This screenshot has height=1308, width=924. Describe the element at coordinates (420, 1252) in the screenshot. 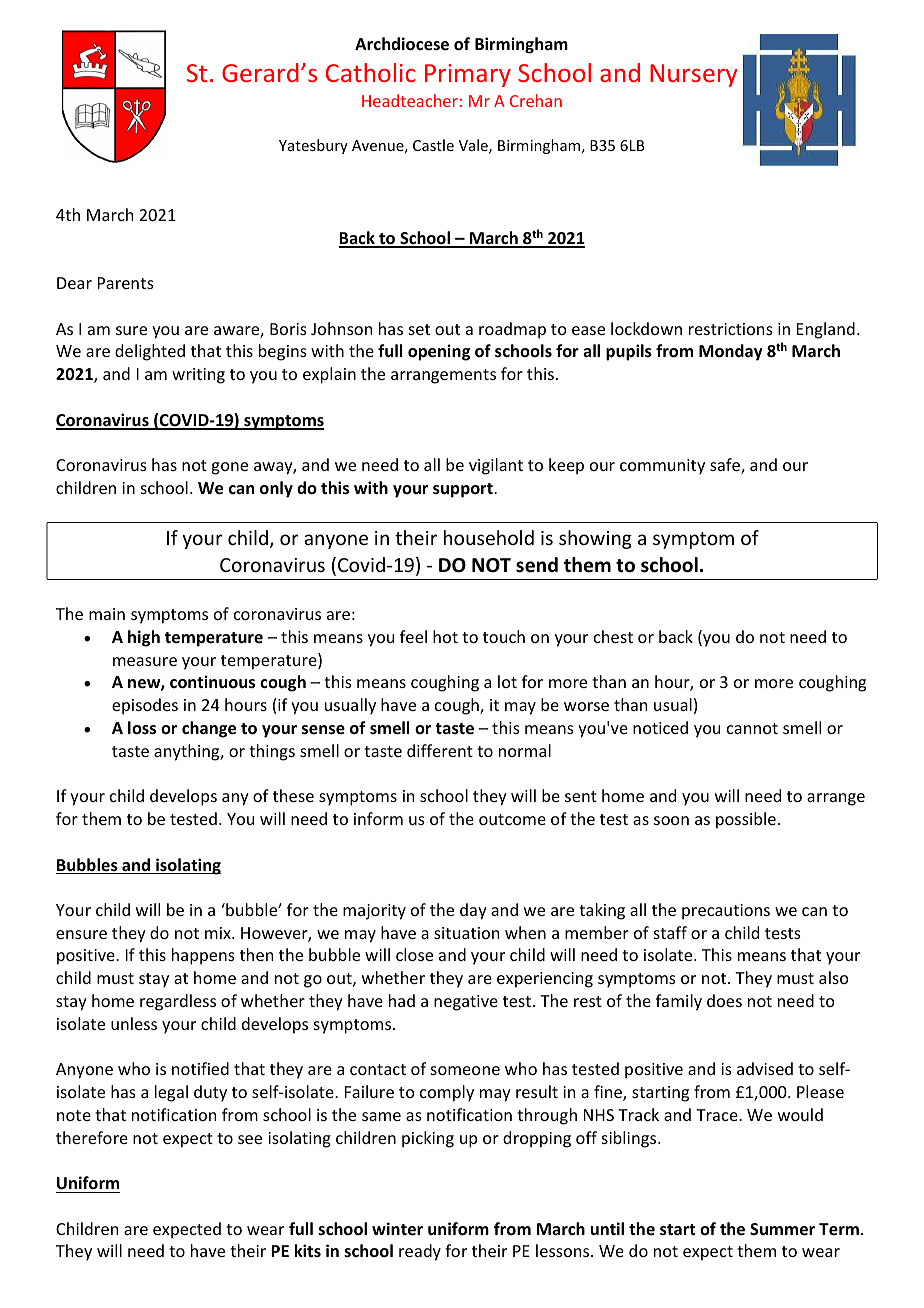

I see `ready` at that location.
